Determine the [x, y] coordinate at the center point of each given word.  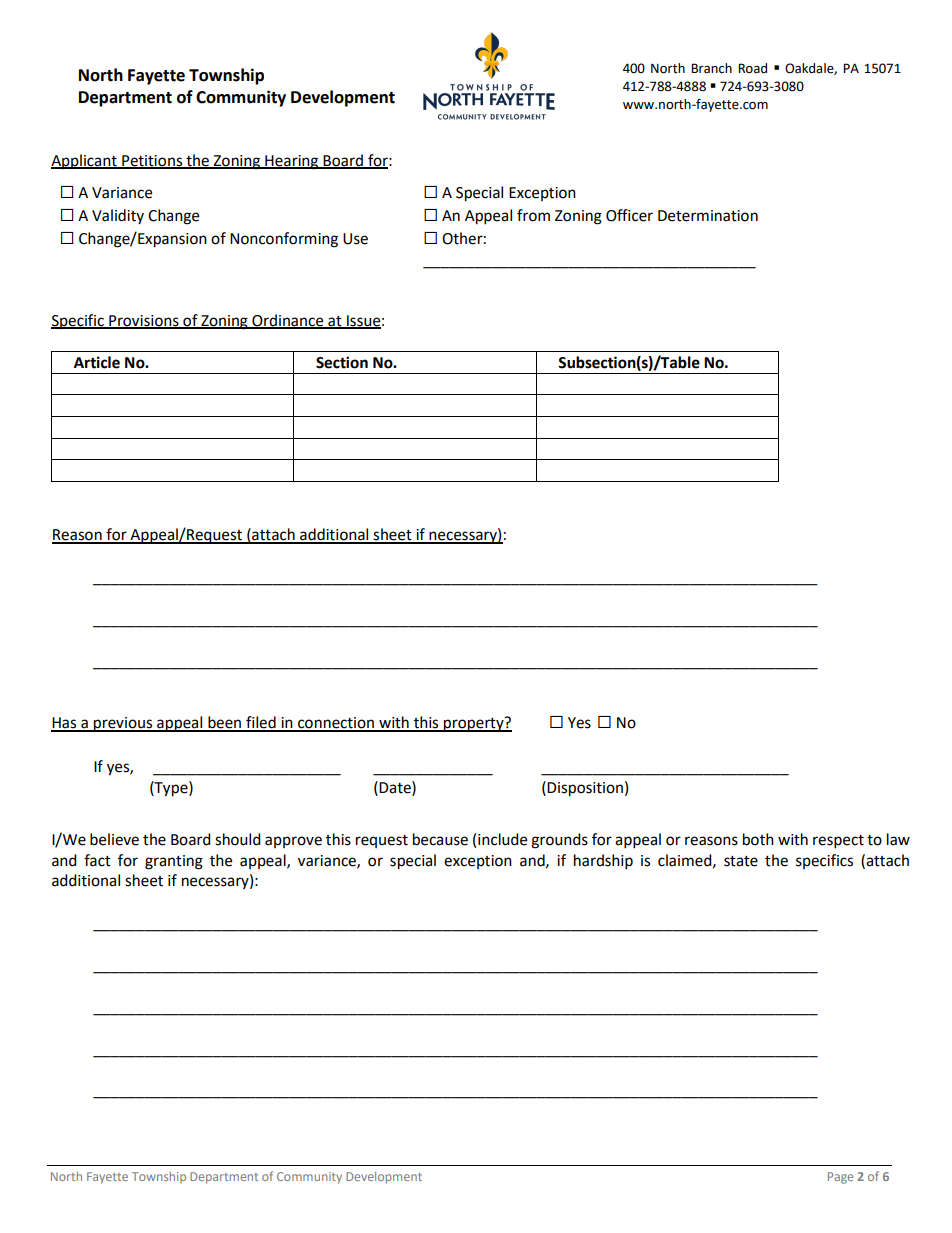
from [533, 215]
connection [336, 724]
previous [123, 724]
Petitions [152, 161]
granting [174, 862]
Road [752, 68]
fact [97, 860]
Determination [708, 216]
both [758, 839]
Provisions [144, 321]
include [502, 839]
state [741, 861]
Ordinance [288, 321]
